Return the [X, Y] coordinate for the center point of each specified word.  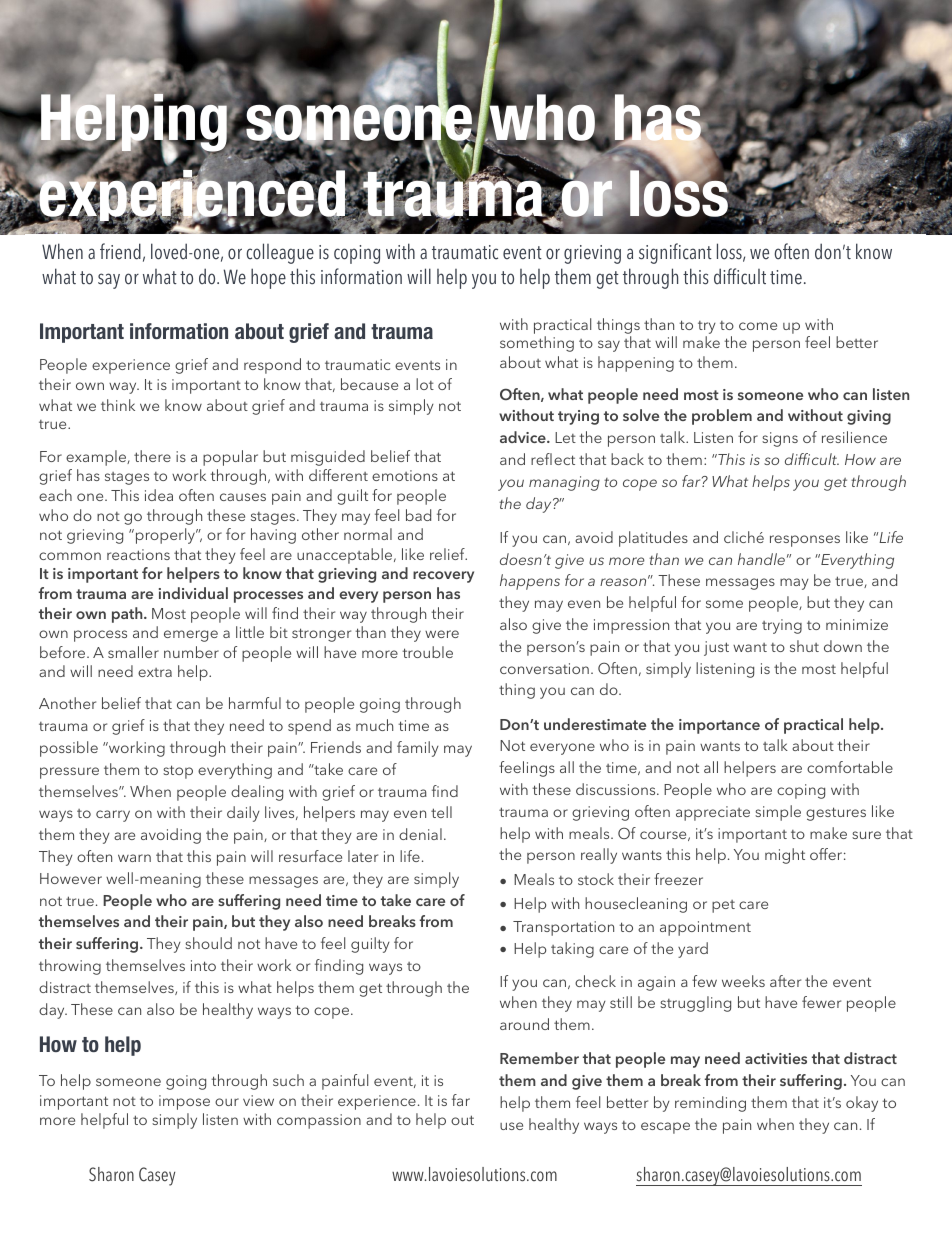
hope [268, 278]
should [208, 943]
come [758, 326]
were [442, 634]
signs [780, 439]
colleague [280, 253]
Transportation [563, 928]
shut [804, 646]
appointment [705, 928]
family [418, 749]
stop [178, 772]
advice [524, 437]
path [128, 615]
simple [778, 813]
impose [184, 1102]
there [152, 456]
